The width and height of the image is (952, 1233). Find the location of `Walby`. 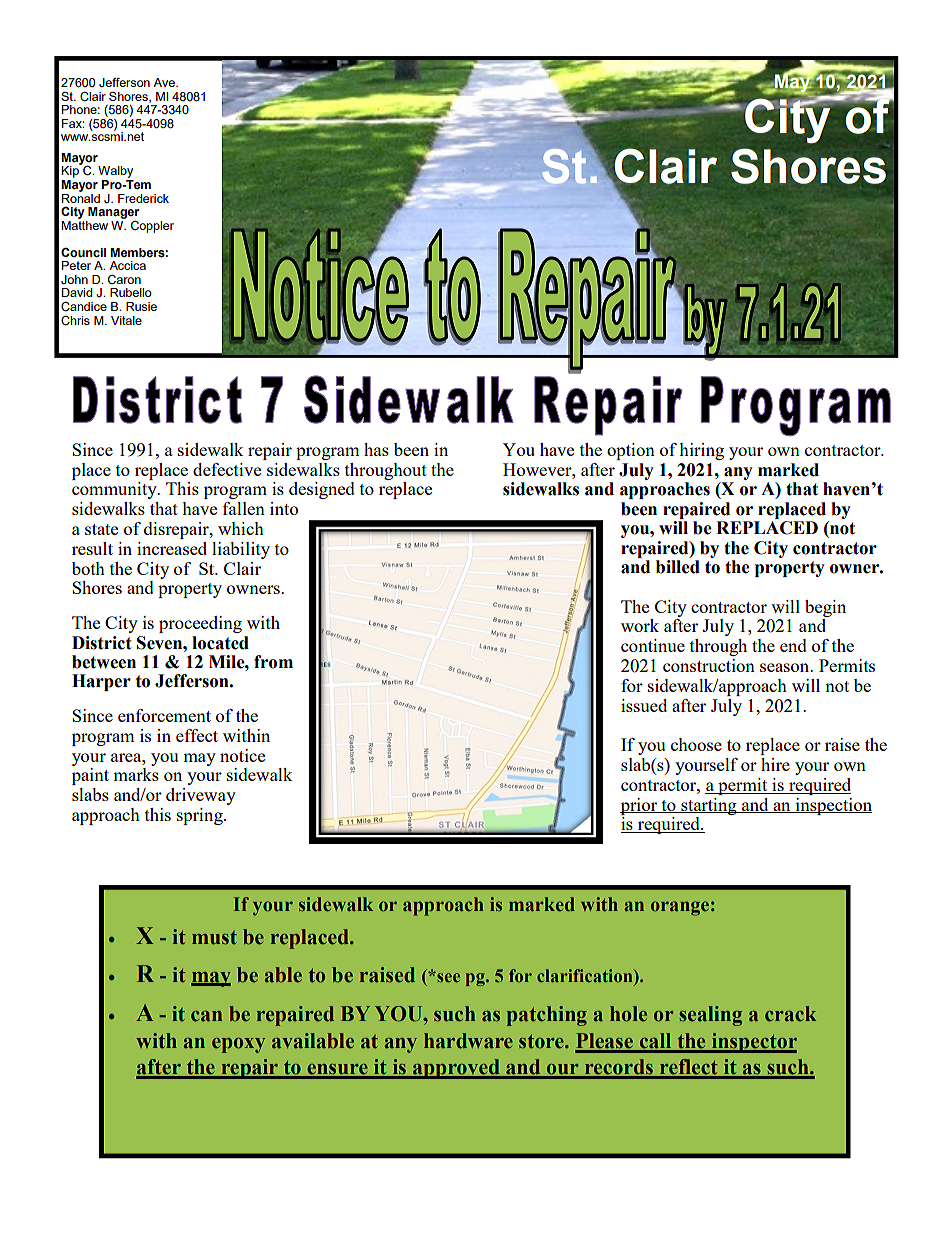

Walby is located at coordinates (115, 172).
